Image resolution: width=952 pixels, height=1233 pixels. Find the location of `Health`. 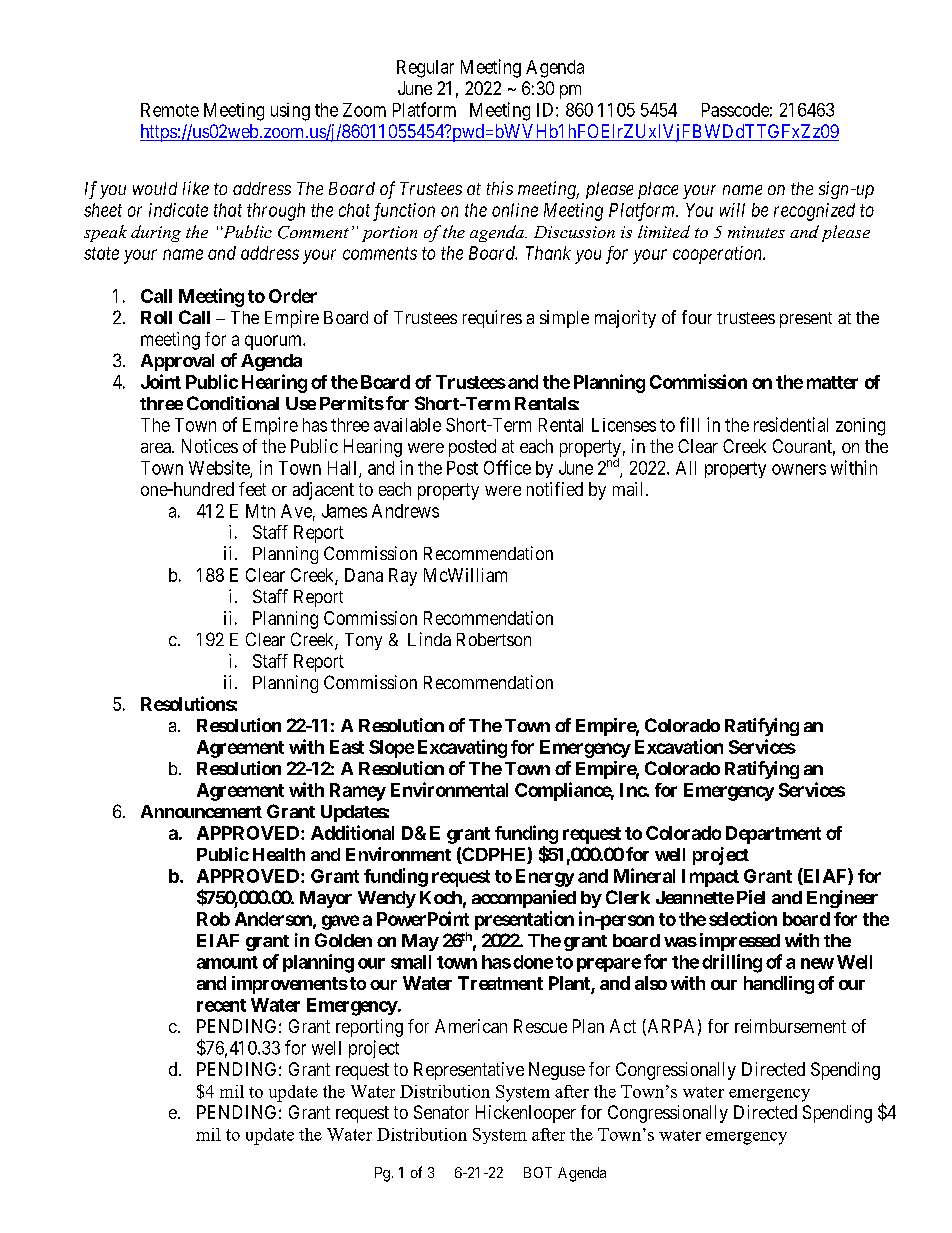

Health is located at coordinates (279, 854).
